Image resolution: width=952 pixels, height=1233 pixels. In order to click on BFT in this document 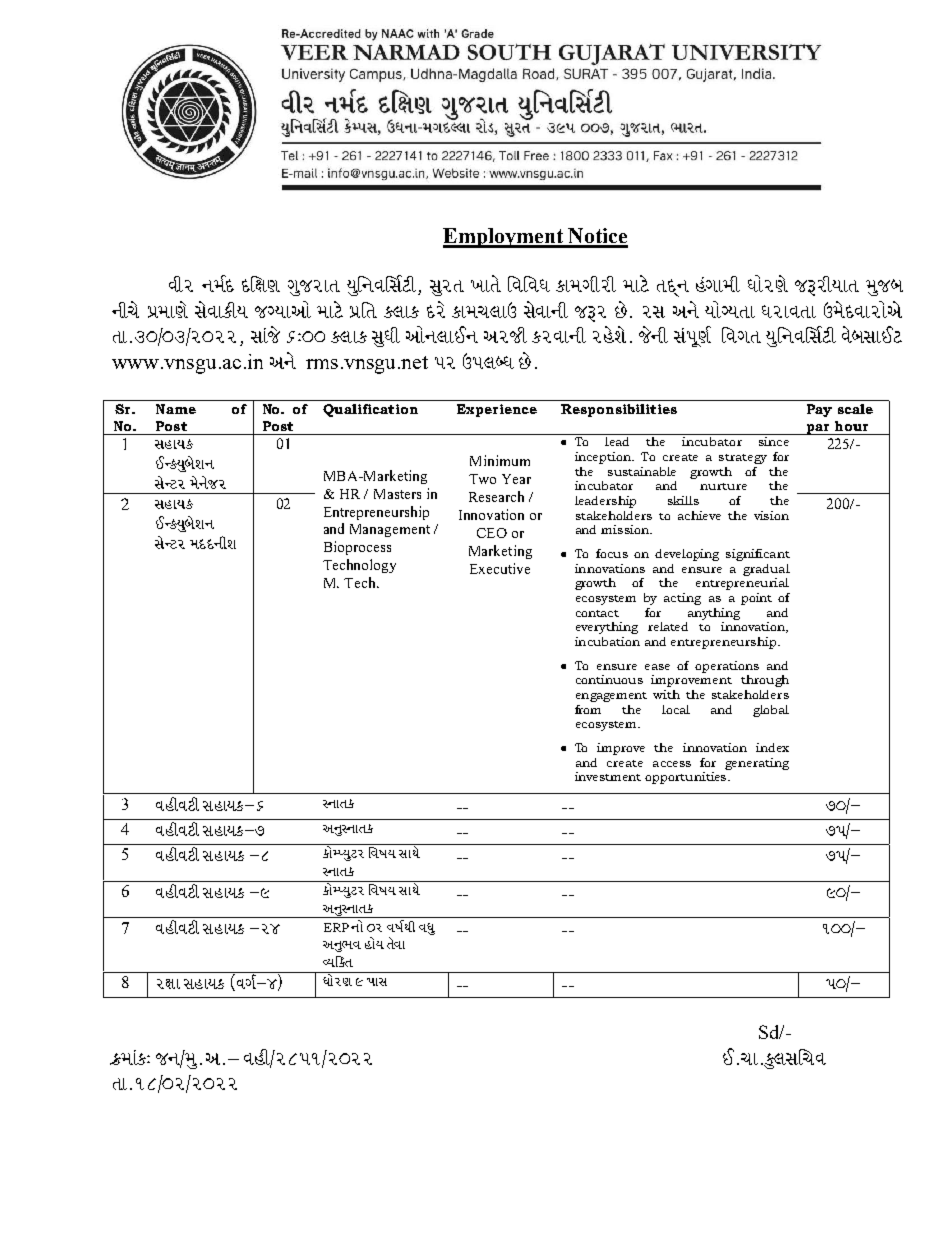, I will do `click(486, 285)`.
